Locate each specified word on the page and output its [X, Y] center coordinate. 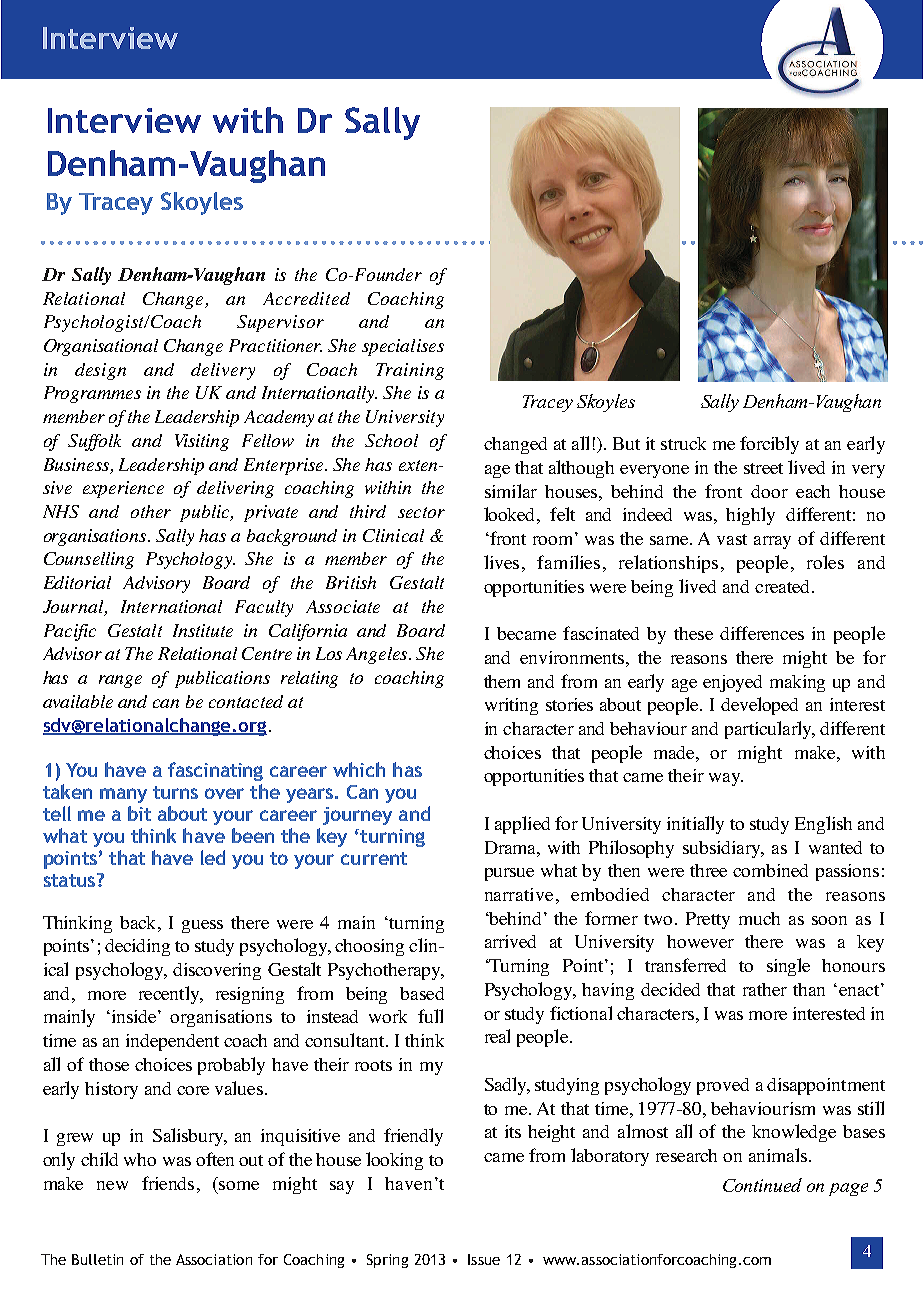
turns [175, 792]
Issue [484, 1259]
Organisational [101, 347]
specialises [403, 347]
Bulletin [97, 1259]
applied [522, 825]
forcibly [769, 445]
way [726, 779]
